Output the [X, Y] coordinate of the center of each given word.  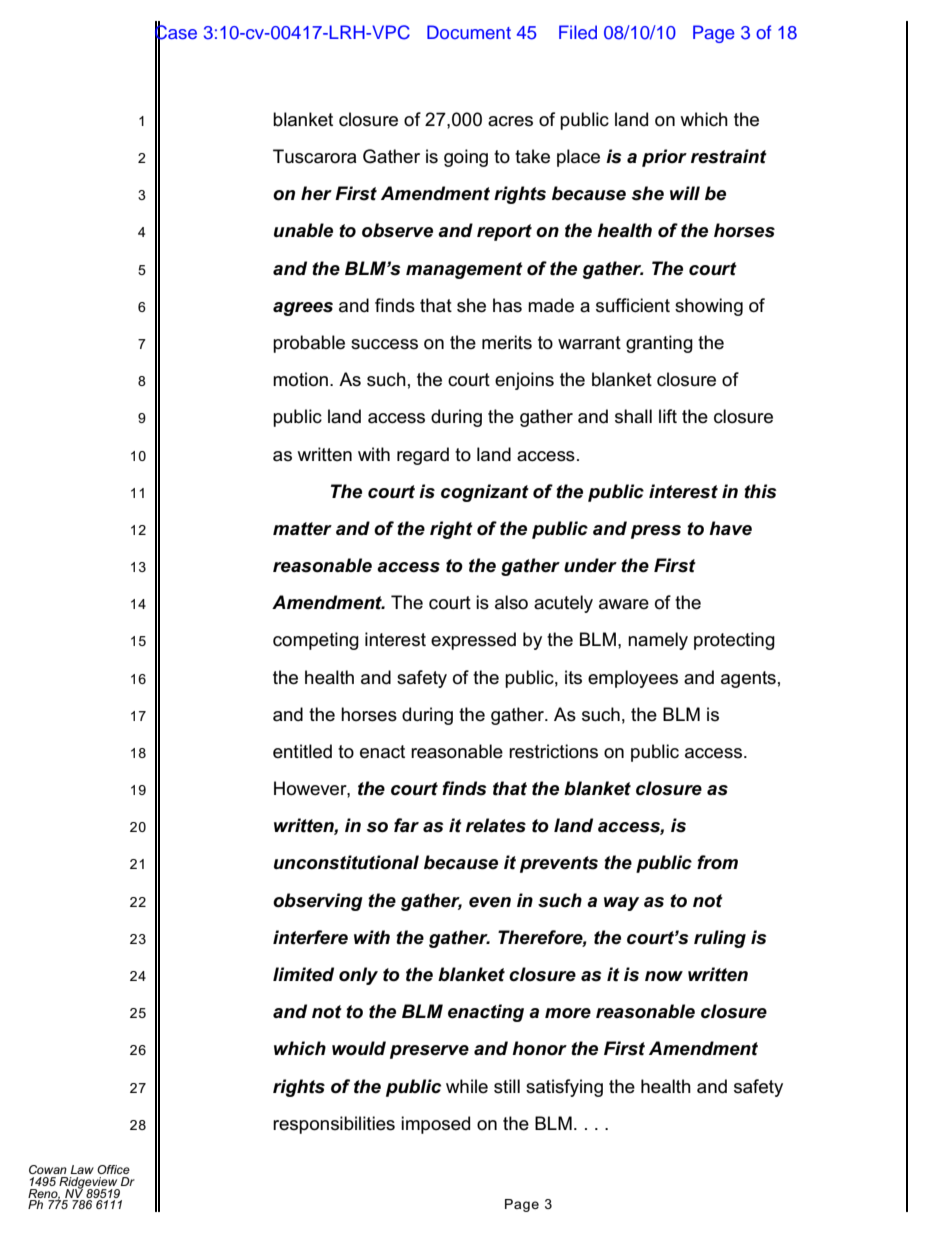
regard [423, 456]
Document [469, 32]
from [717, 862]
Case [176, 32]
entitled [302, 751]
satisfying [564, 1088]
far [406, 825]
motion [300, 379]
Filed [578, 32]
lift [668, 416]
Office [113, 1169]
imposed [435, 1125]
